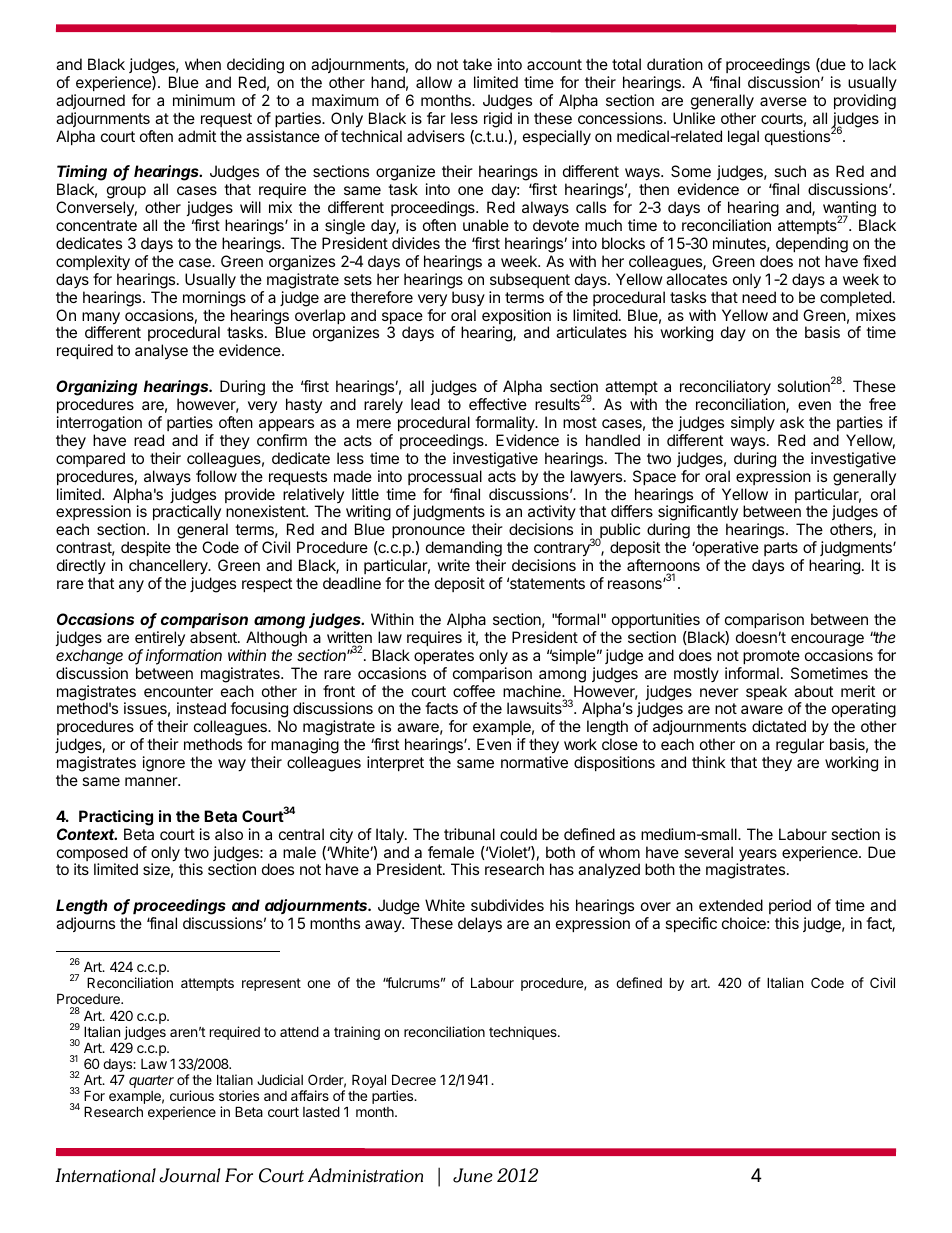 Image resolution: width=952 pixels, height=1233 pixels. I want to click on reconciliatory, so click(725, 388).
